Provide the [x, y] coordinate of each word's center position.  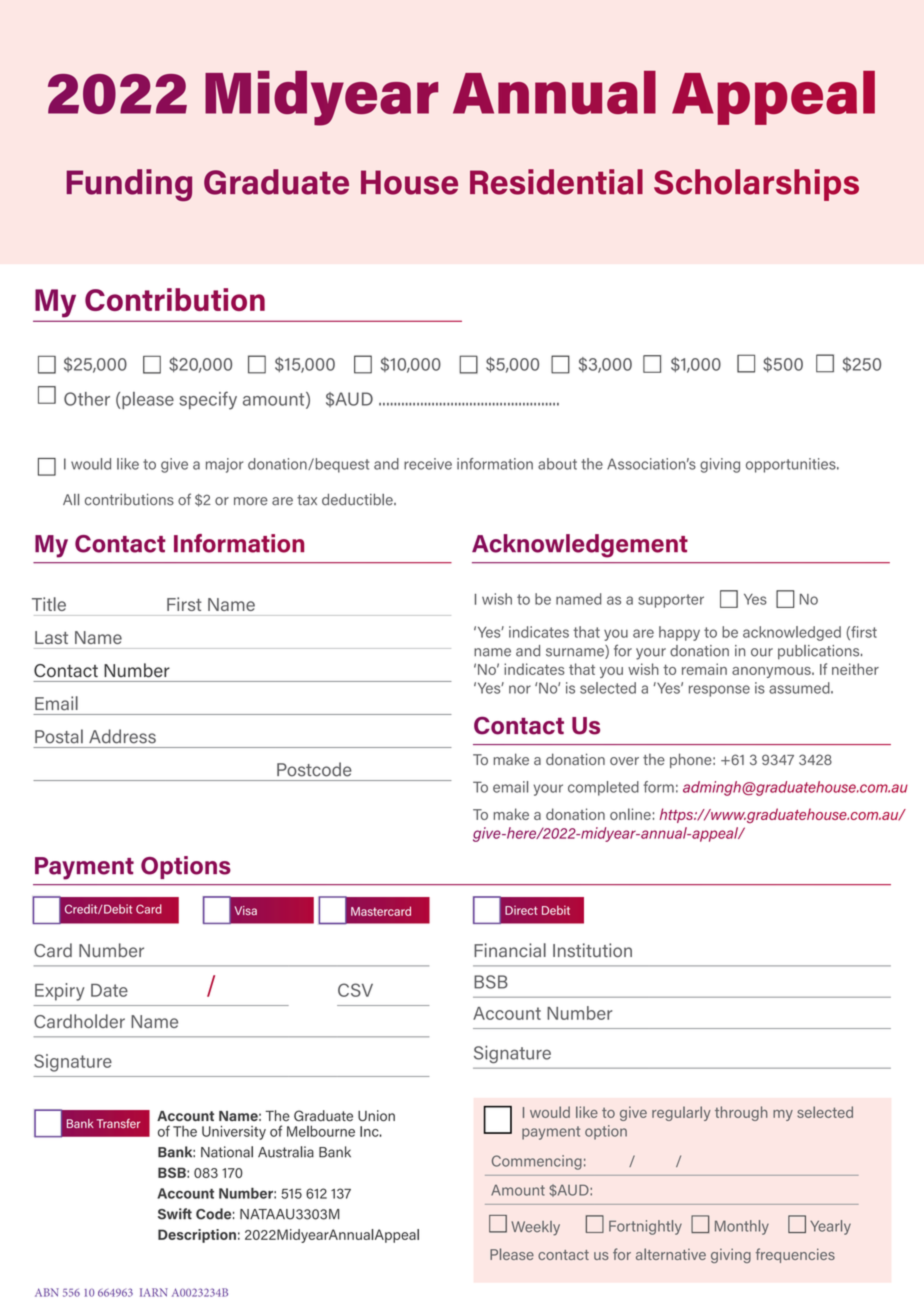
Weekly [535, 1228]
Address [122, 736]
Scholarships [756, 185]
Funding [129, 185]
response [719, 691]
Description [197, 1236]
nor [520, 689]
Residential [556, 182]
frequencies [795, 1255]
